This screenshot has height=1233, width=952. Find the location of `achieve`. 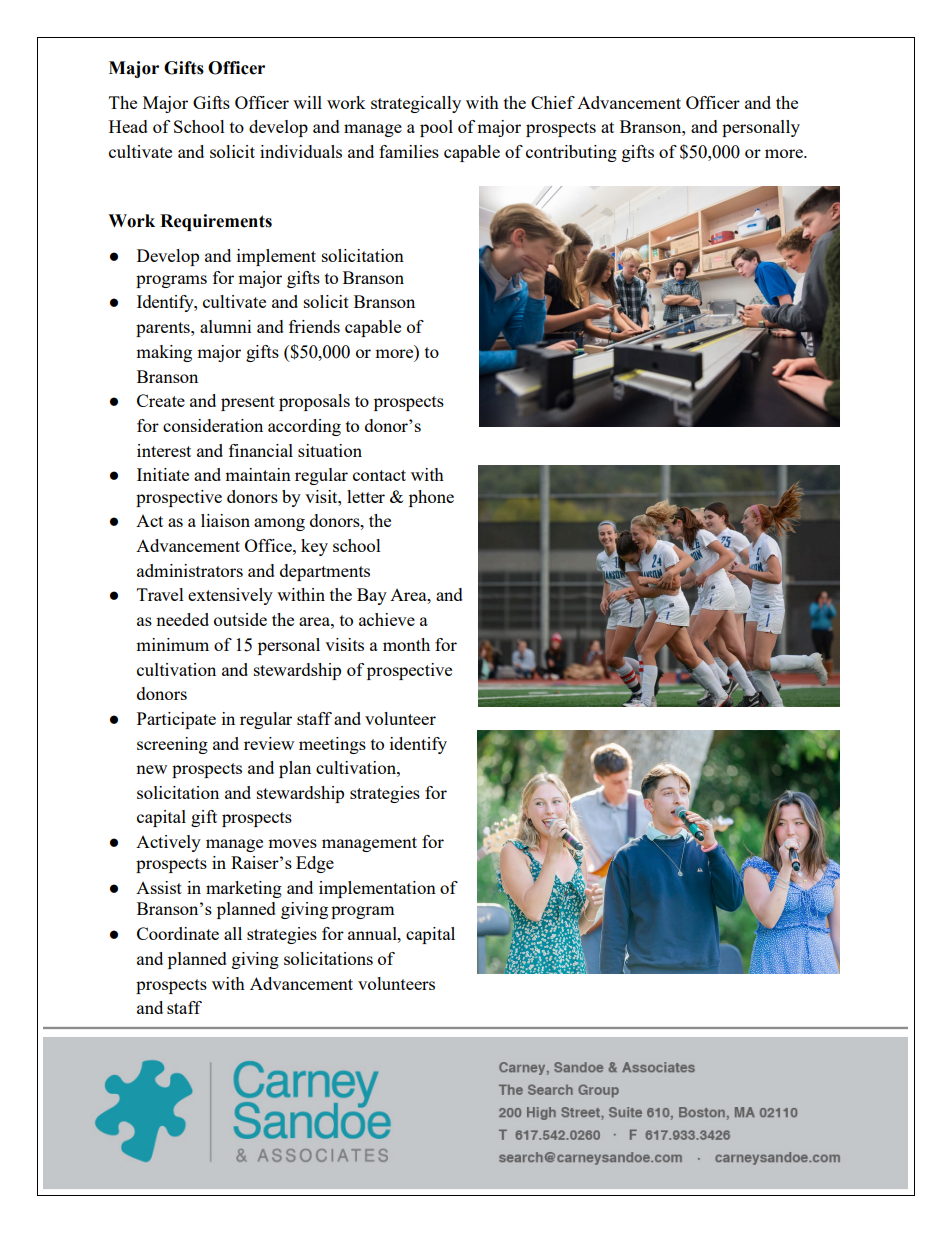

achieve is located at coordinates (387, 619).
